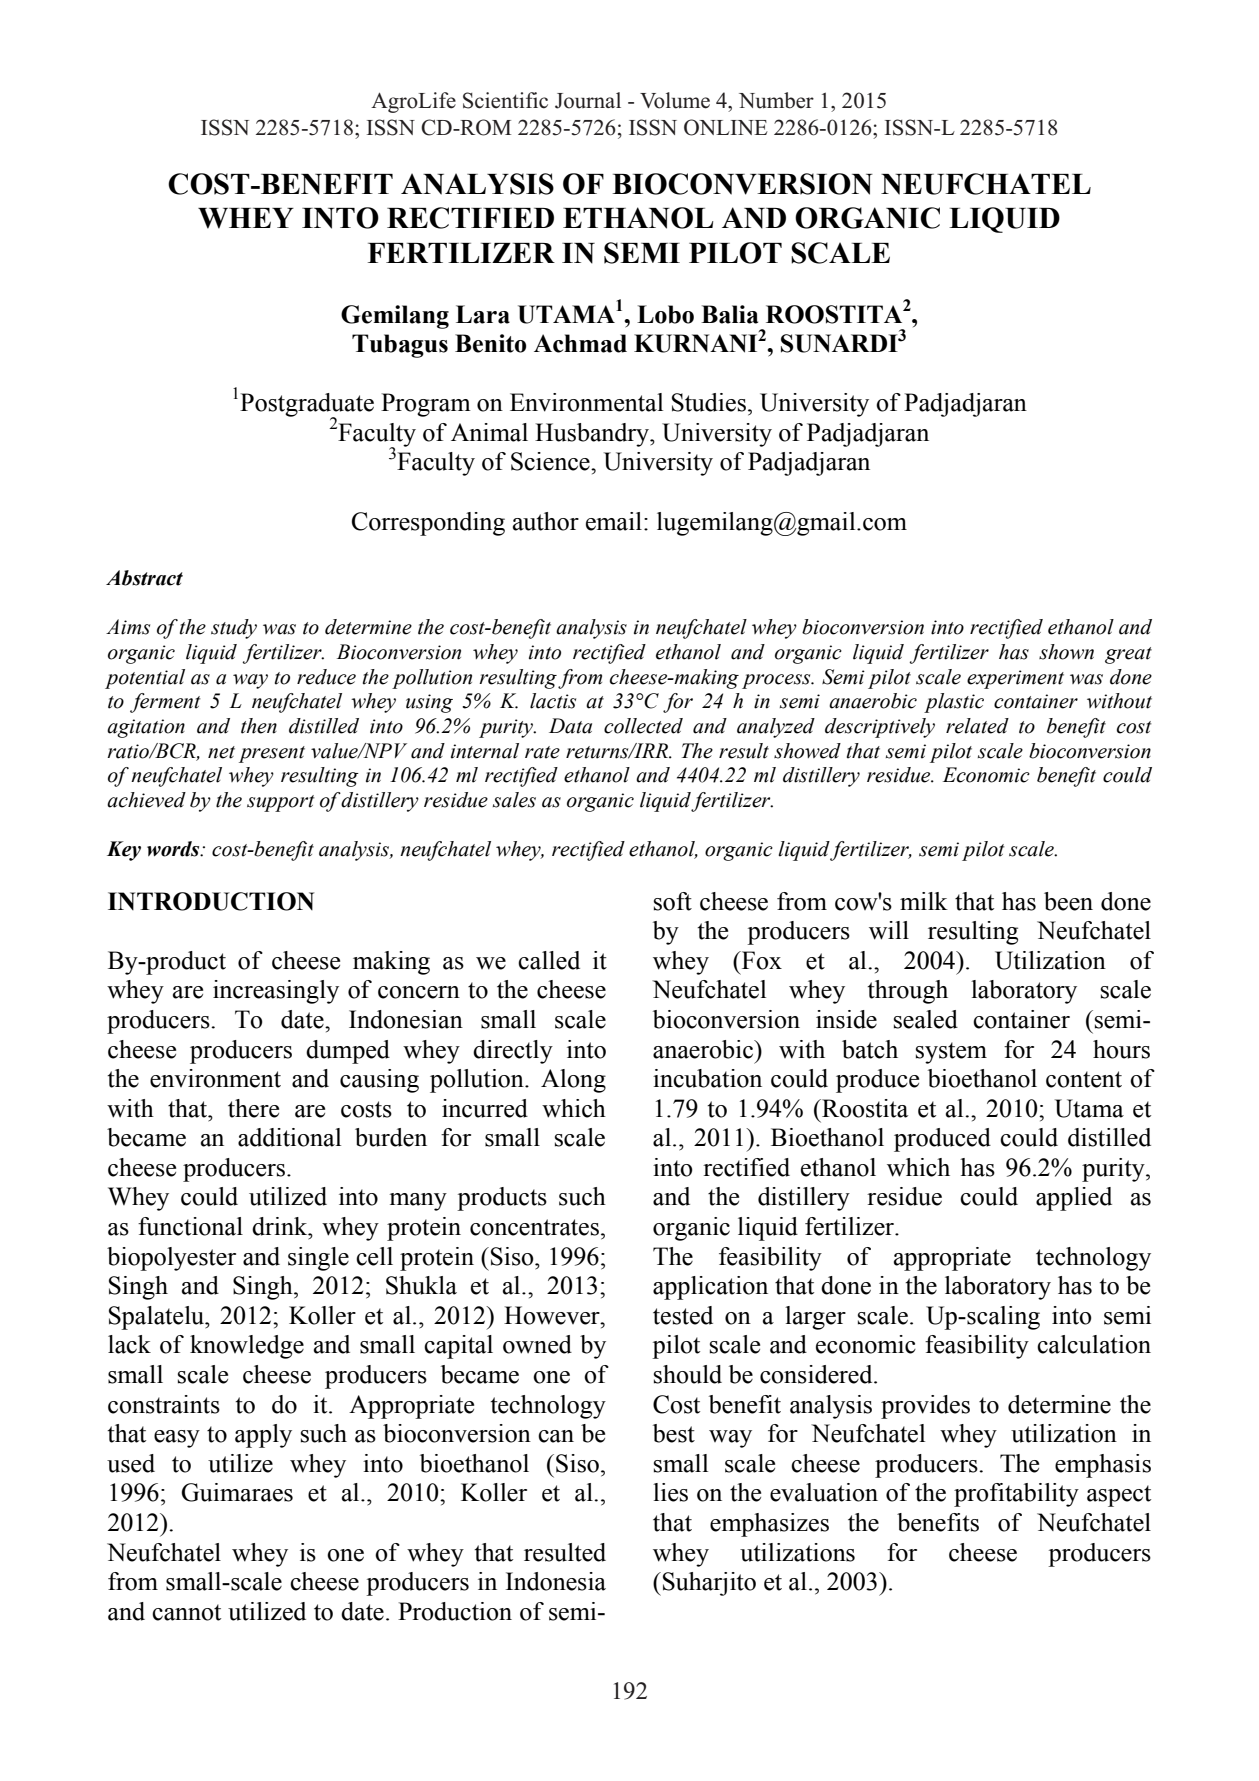  What do you see at coordinates (186, 1612) in the document?
I see `cannot` at bounding box center [186, 1612].
